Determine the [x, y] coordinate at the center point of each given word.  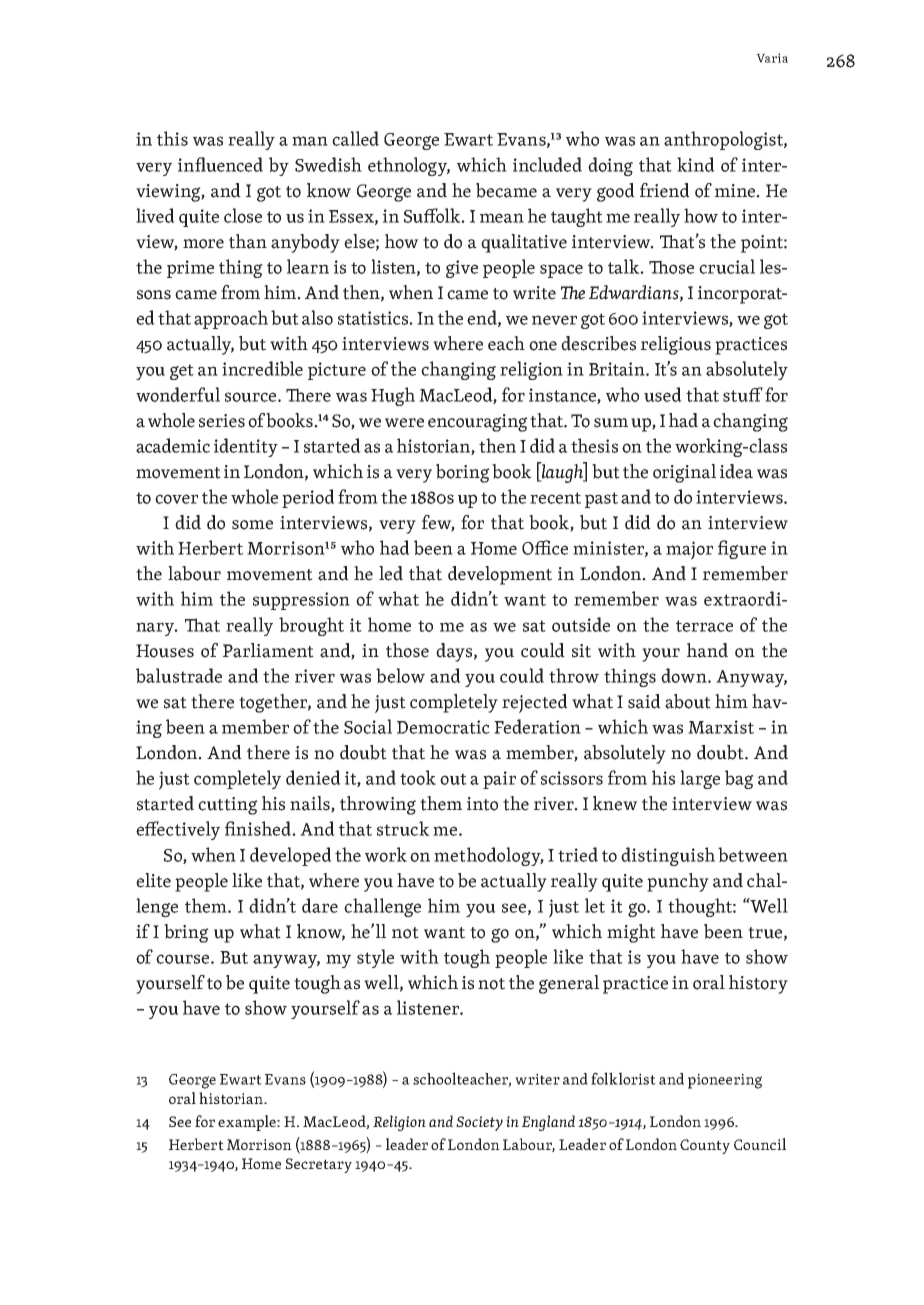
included [547, 164]
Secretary [318, 1165]
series [222, 421]
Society [479, 1123]
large [700, 779]
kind [696, 164]
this [172, 138]
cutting [228, 806]
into [482, 804]
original [684, 473]
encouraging [478, 423]
